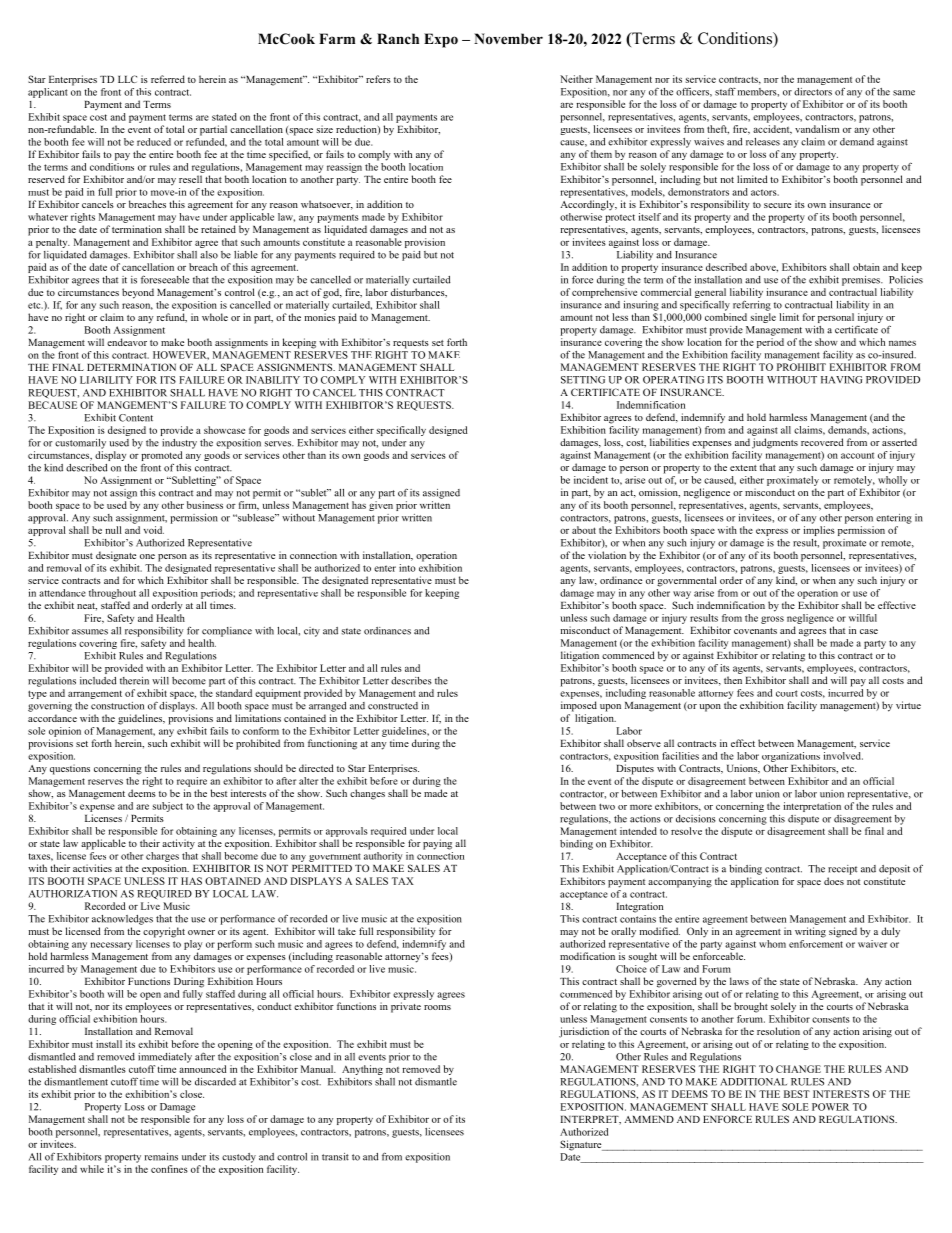  I want to click on SETTING, so click(583, 380).
